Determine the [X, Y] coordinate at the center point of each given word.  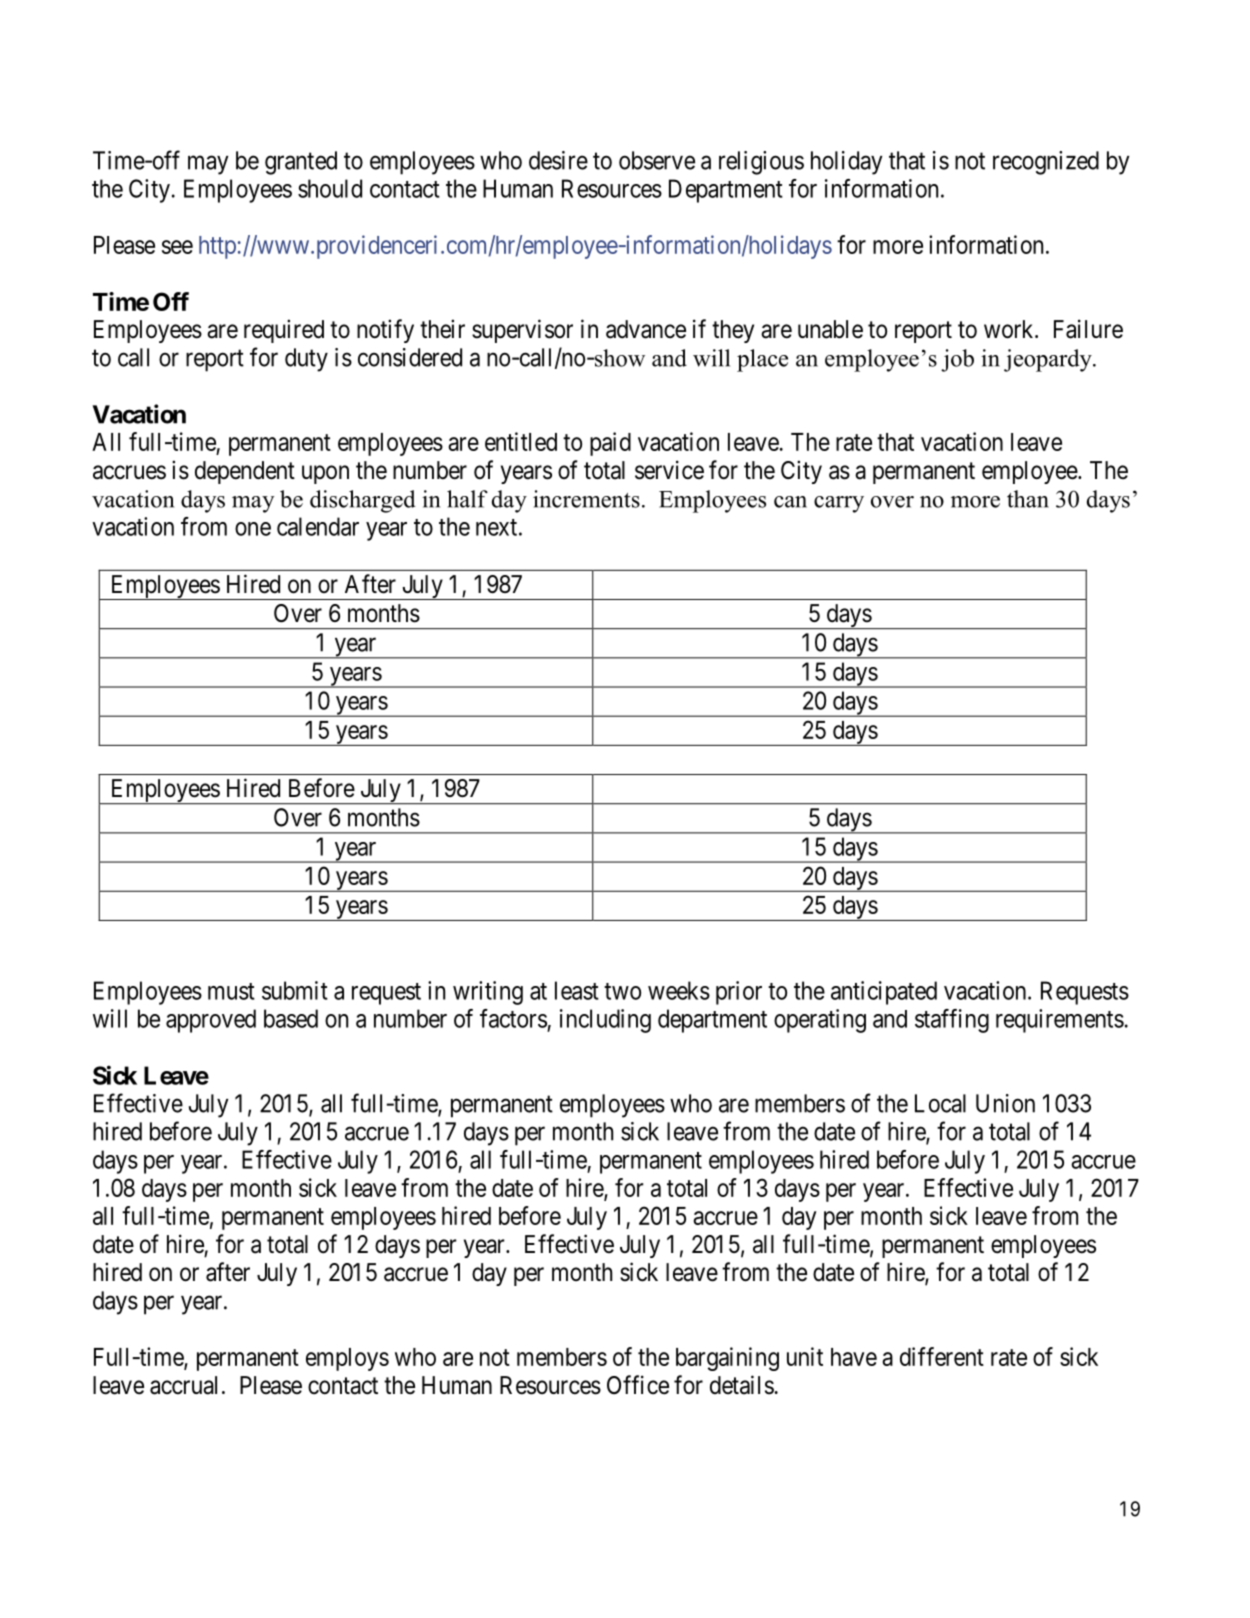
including [605, 1021]
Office [638, 1385]
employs [347, 1359]
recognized [1046, 163]
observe [657, 160]
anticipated [884, 993]
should [330, 188]
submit [295, 990]
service [669, 470]
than [1028, 499]
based [291, 1018]
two [622, 991]
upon [325, 474]
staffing [952, 1021]
